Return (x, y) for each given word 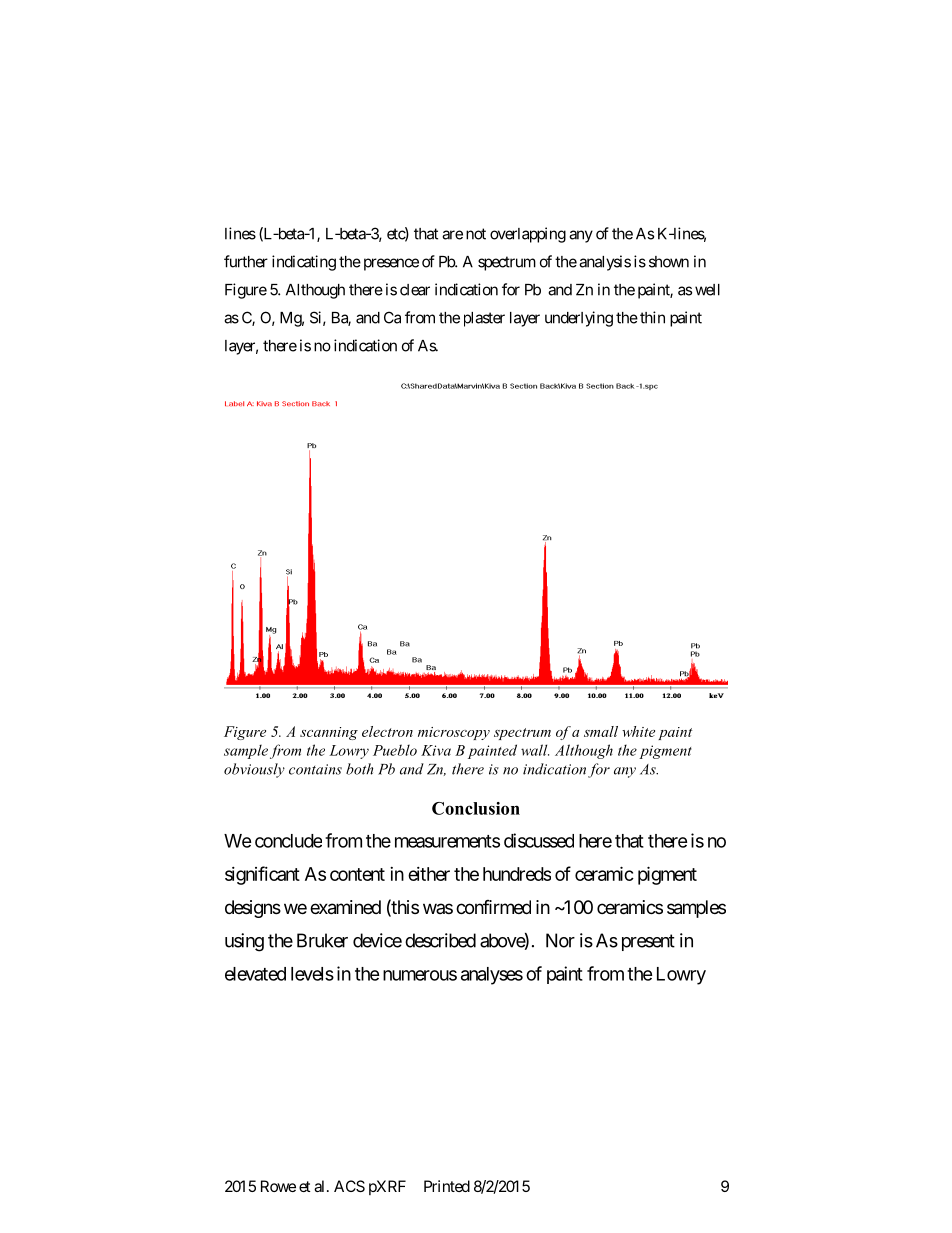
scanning (329, 733)
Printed (447, 1186)
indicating (304, 263)
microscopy (454, 733)
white (638, 731)
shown (669, 262)
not (476, 234)
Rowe (278, 1186)
